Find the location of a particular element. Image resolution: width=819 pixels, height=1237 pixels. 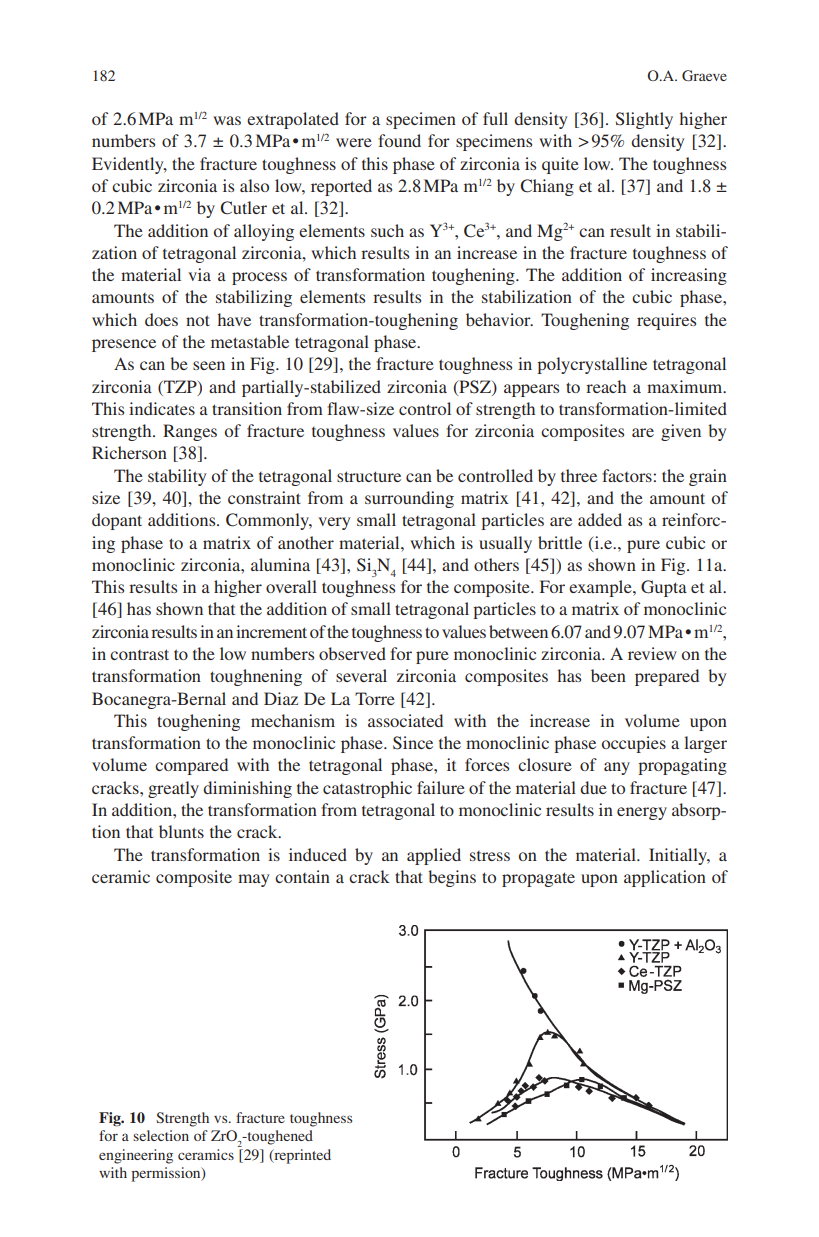

found is located at coordinates (399, 140).
